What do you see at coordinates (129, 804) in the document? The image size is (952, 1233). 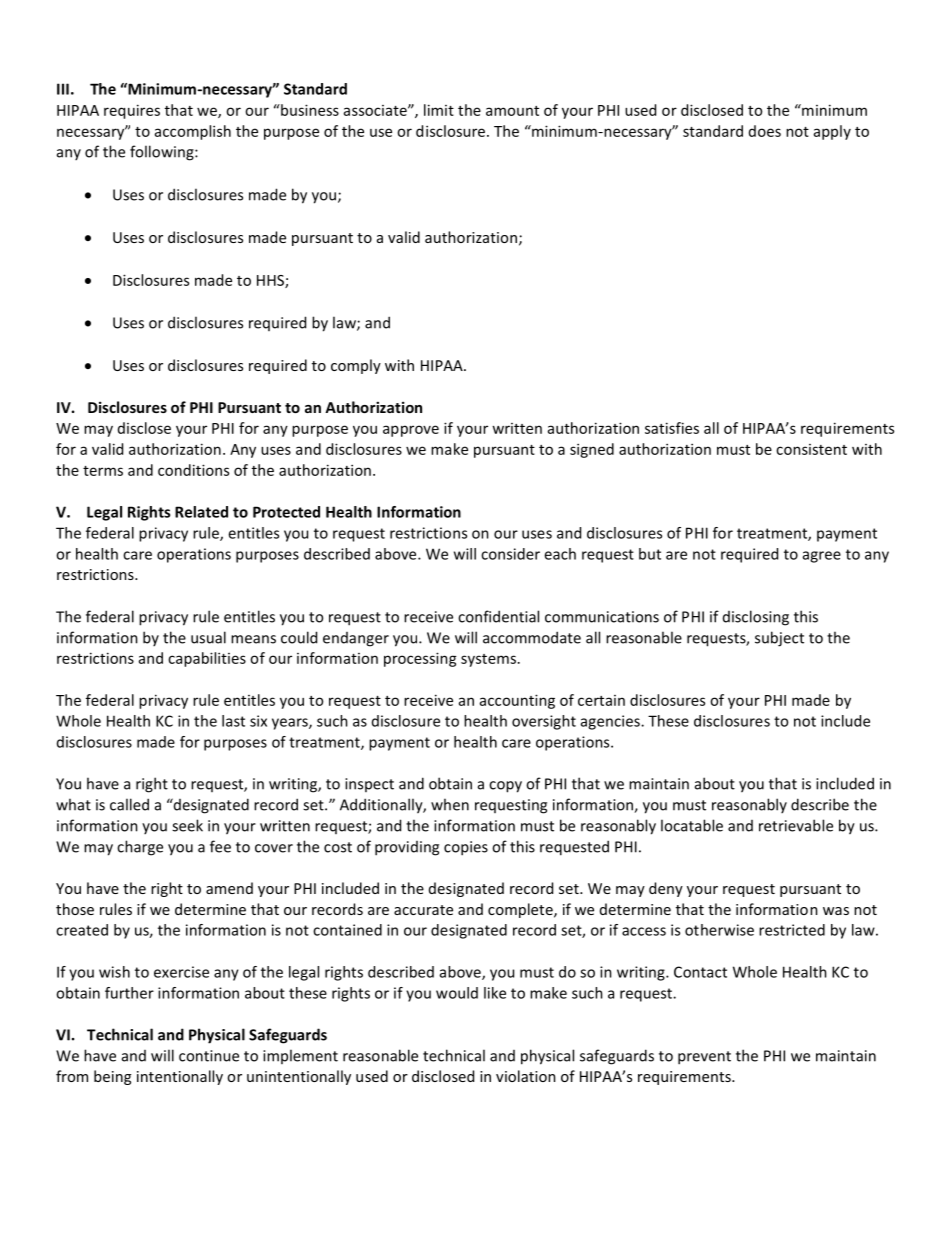 I see `called` at bounding box center [129, 804].
